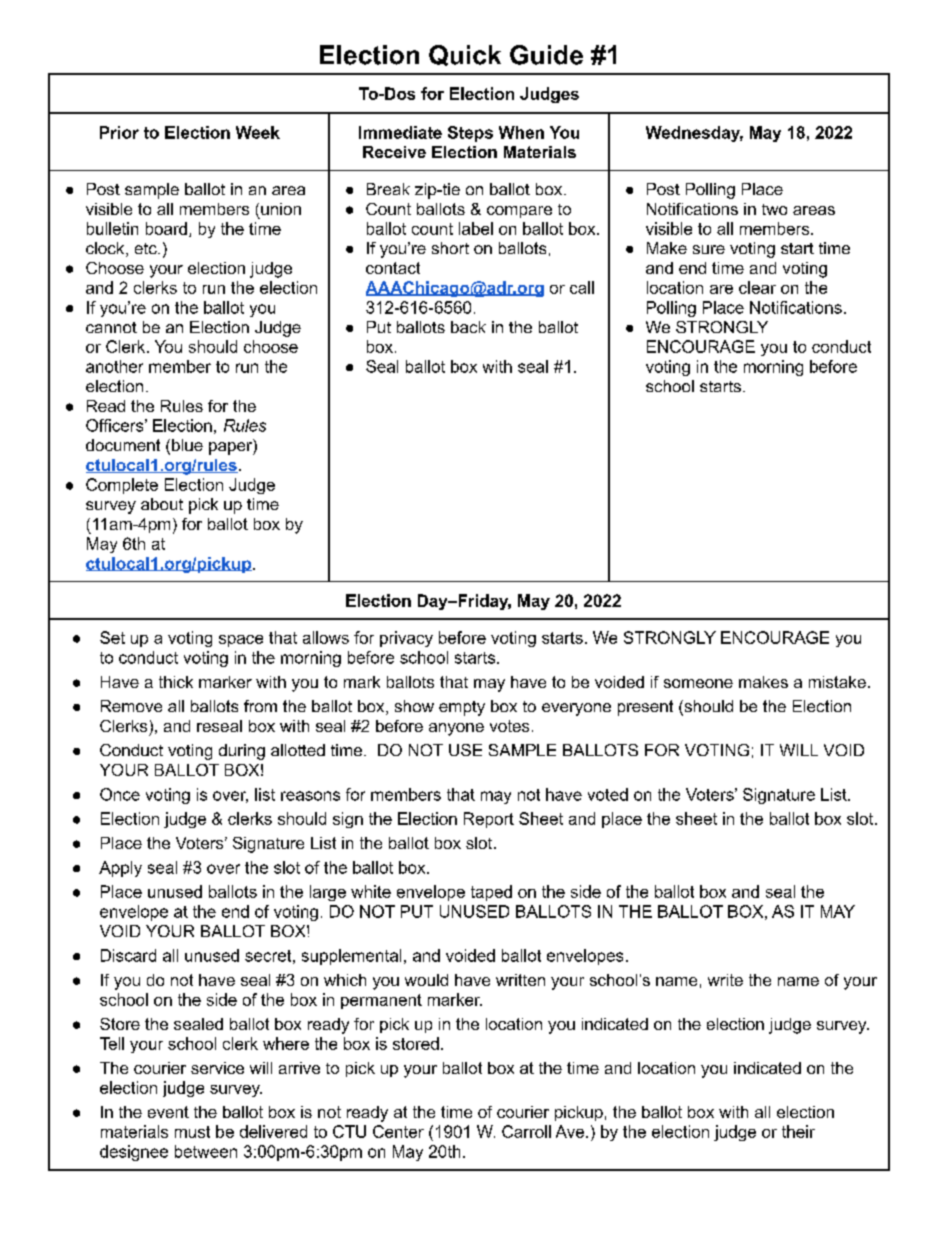 Image resolution: width=952 pixels, height=1233 pixels. What do you see at coordinates (406, 639) in the document?
I see `privacy` at bounding box center [406, 639].
